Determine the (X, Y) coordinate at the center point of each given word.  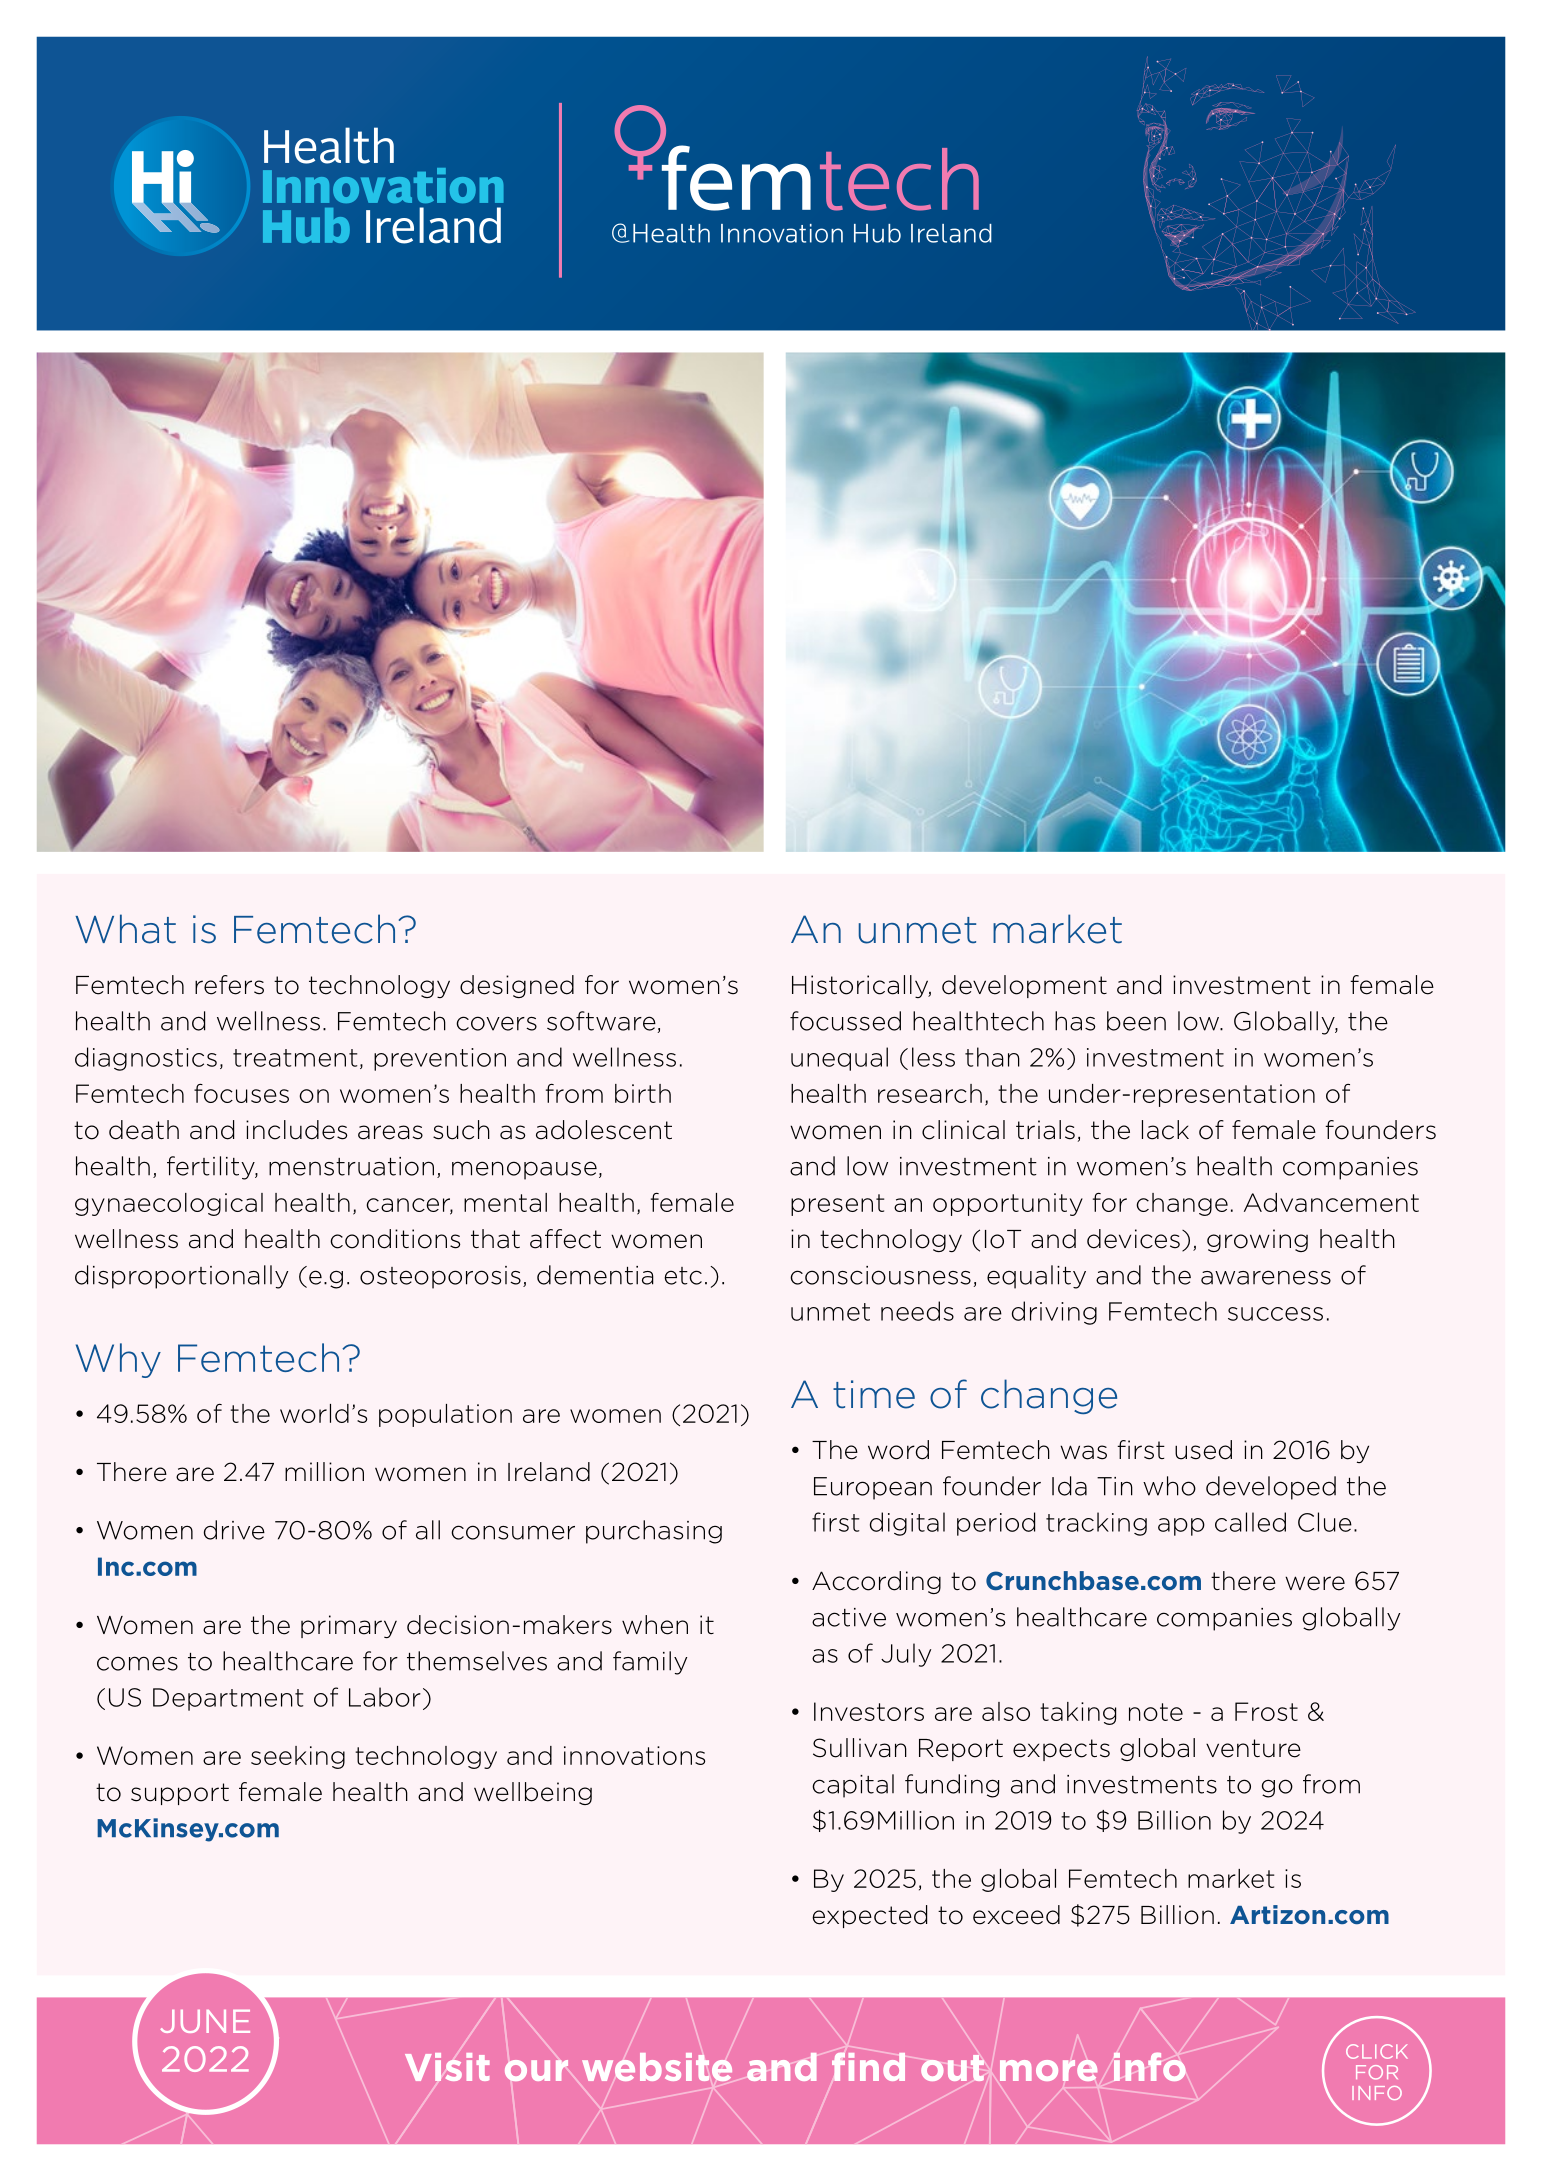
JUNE (205, 2021)
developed (1271, 1488)
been (1136, 1021)
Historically (861, 986)
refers (229, 985)
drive (234, 1530)
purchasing (654, 1532)
